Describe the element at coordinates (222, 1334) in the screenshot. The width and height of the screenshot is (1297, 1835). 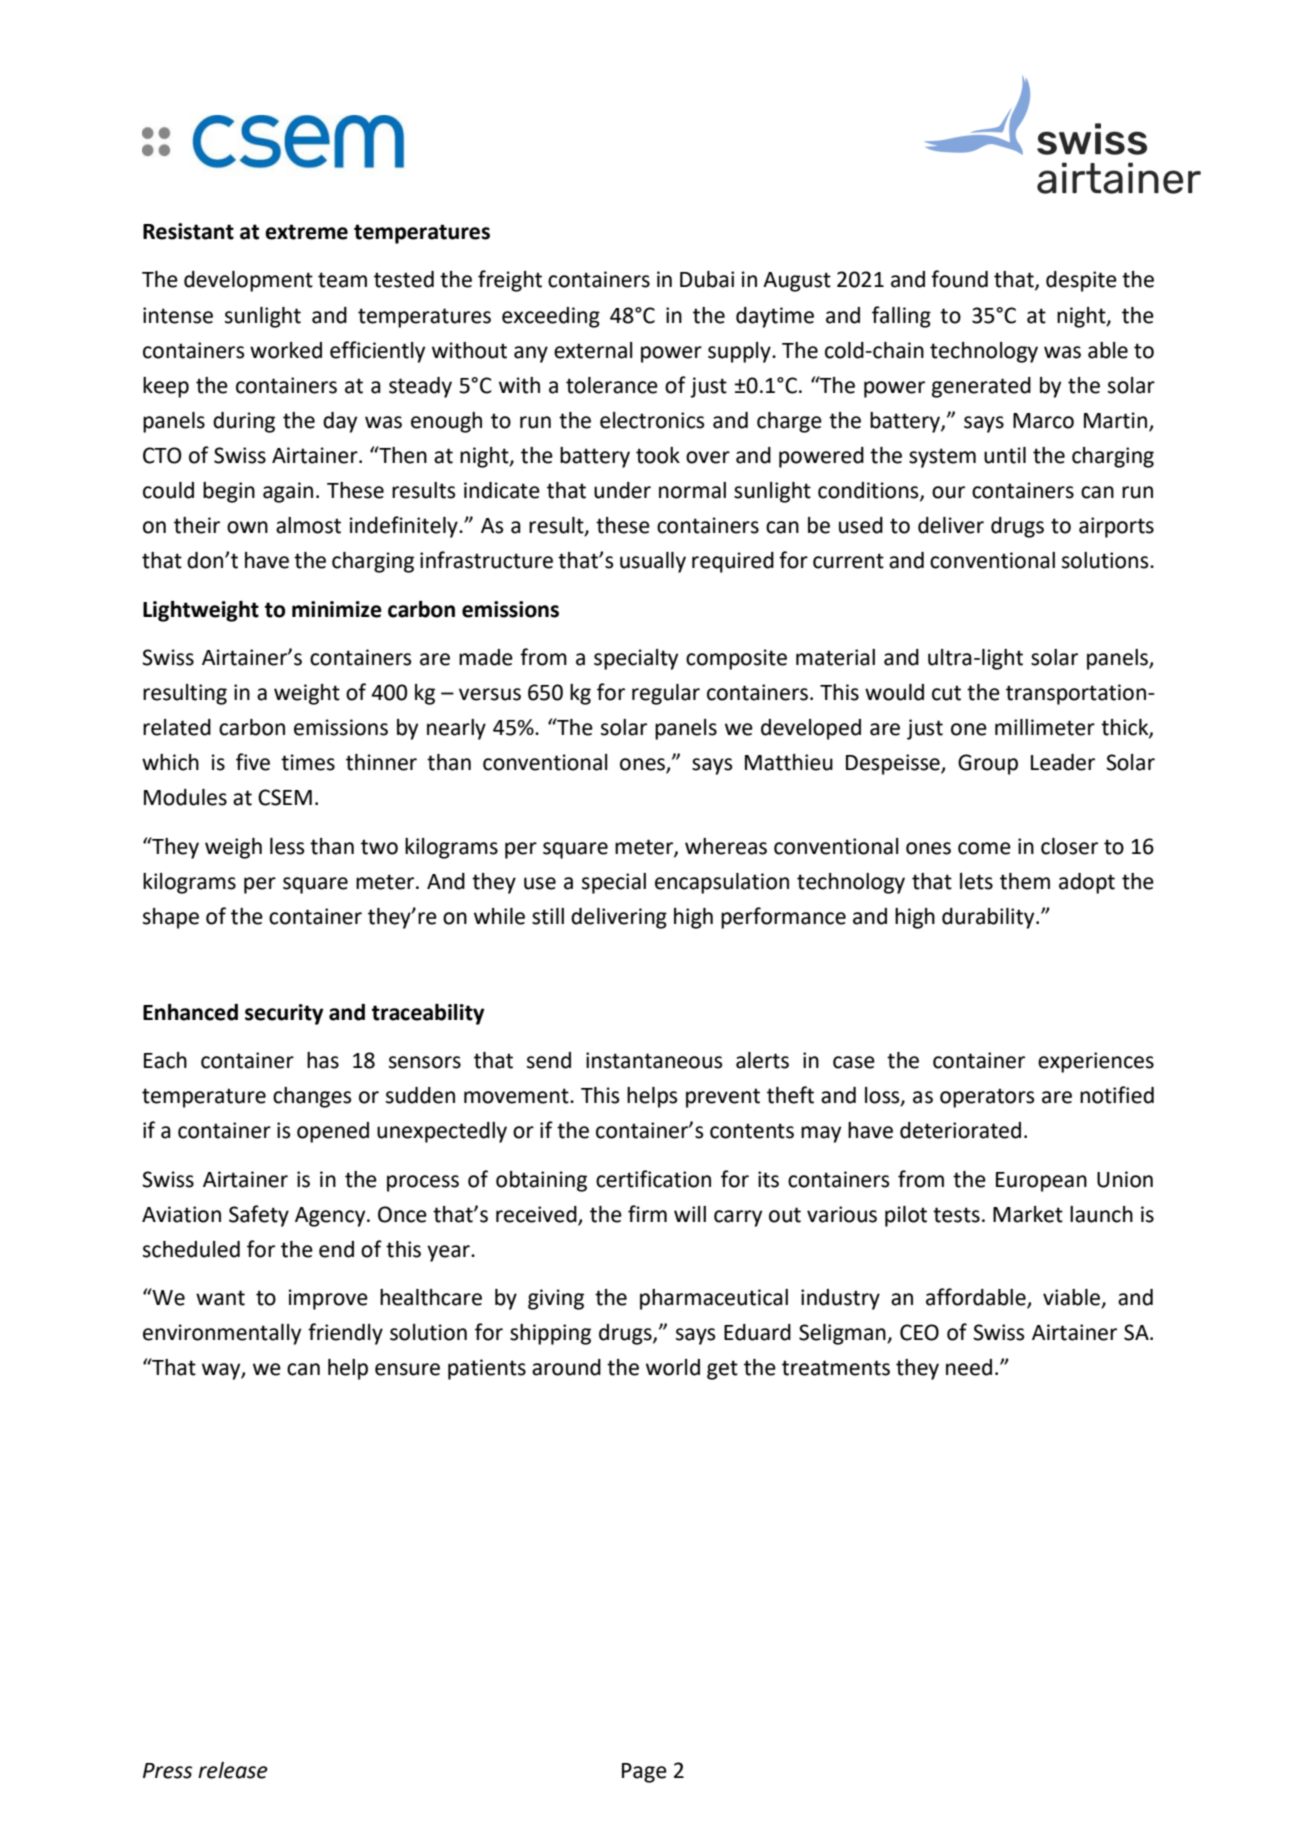
I see `environmentally` at that location.
